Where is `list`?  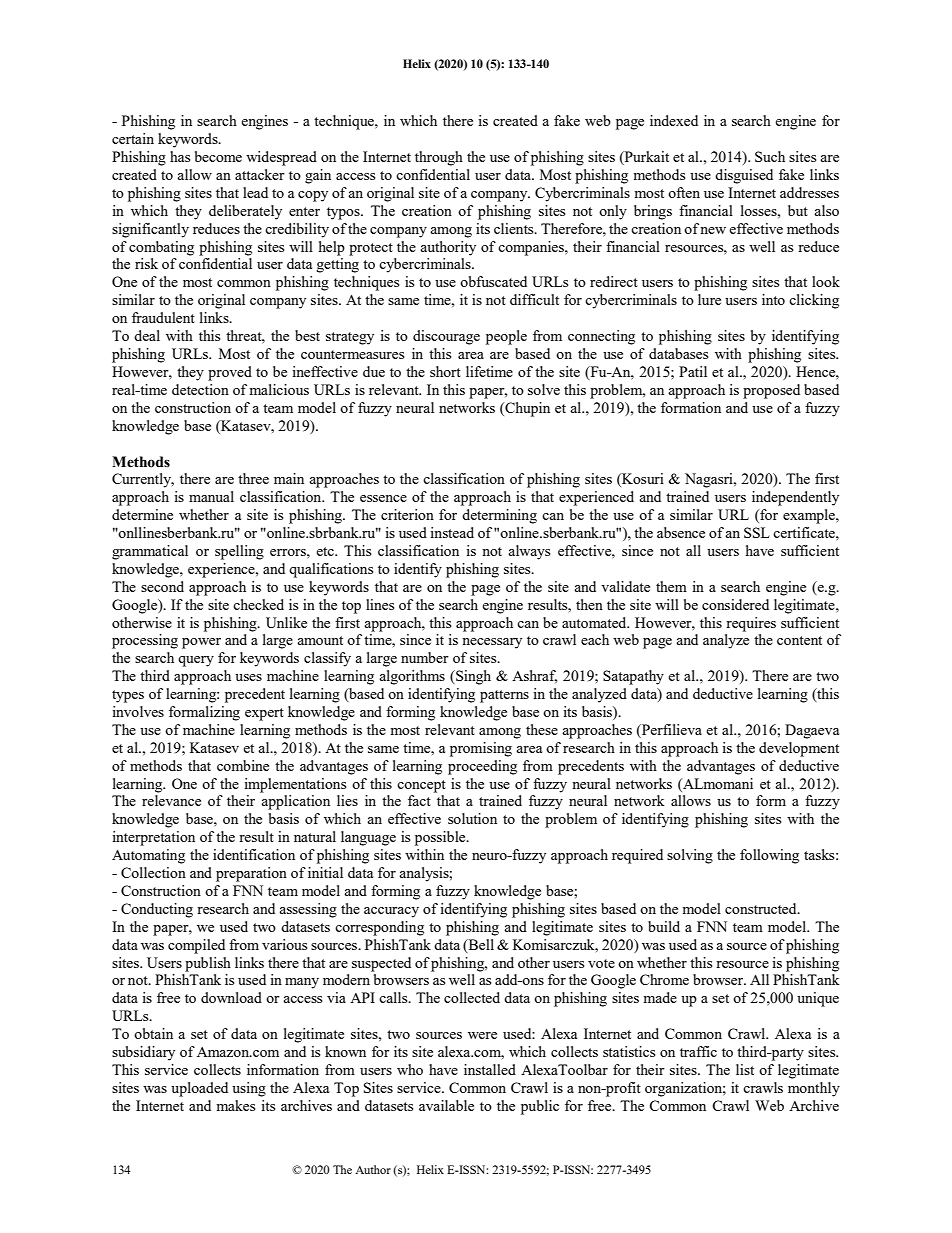 list is located at coordinates (745, 1069).
